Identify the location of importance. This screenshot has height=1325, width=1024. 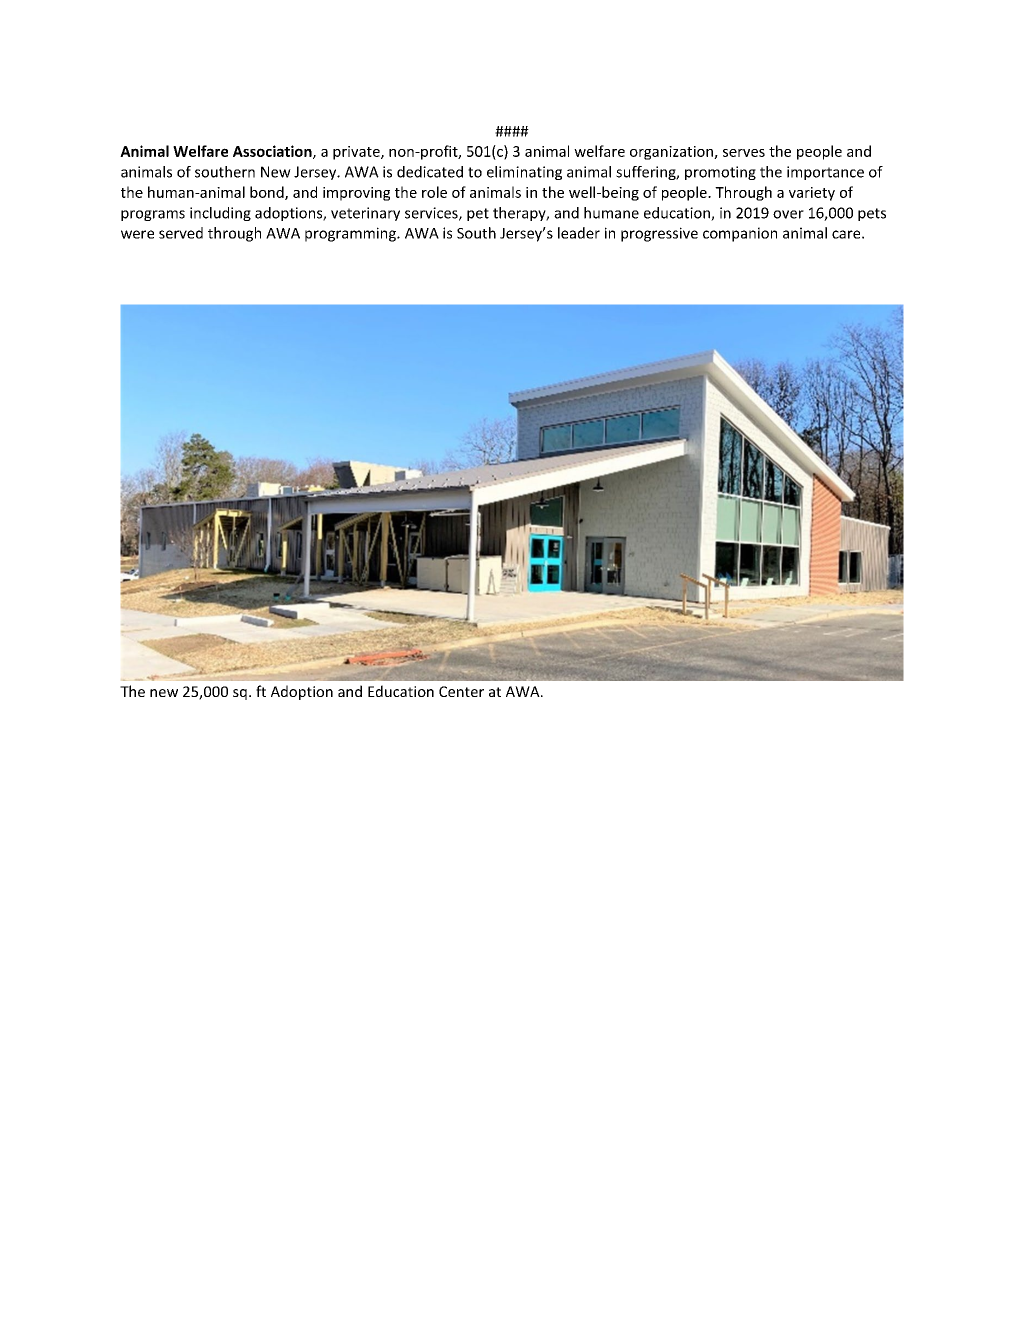
(825, 173).
